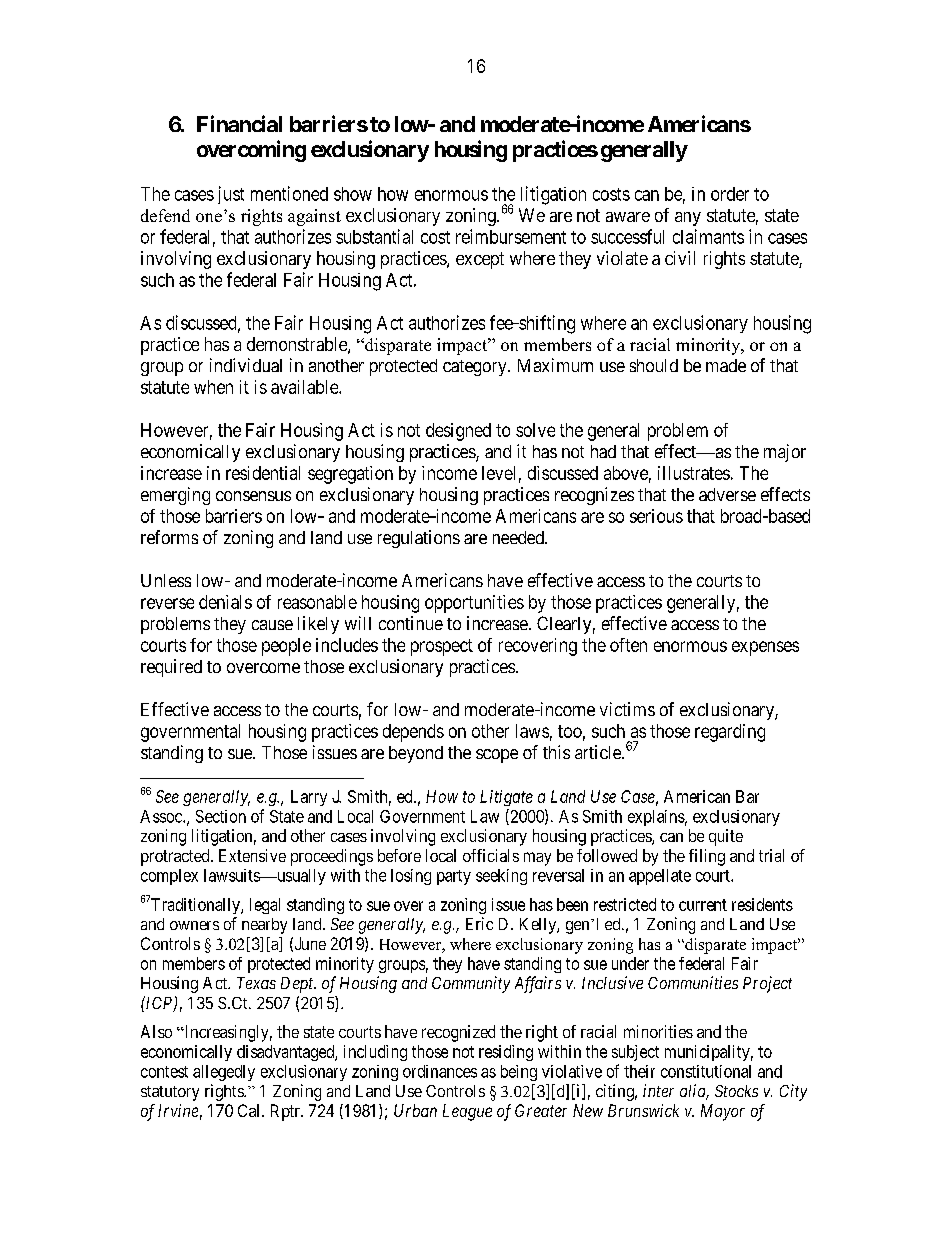 The height and width of the image is (1233, 952). Describe the element at coordinates (252, 855) in the image. I see `Extensive` at that location.
